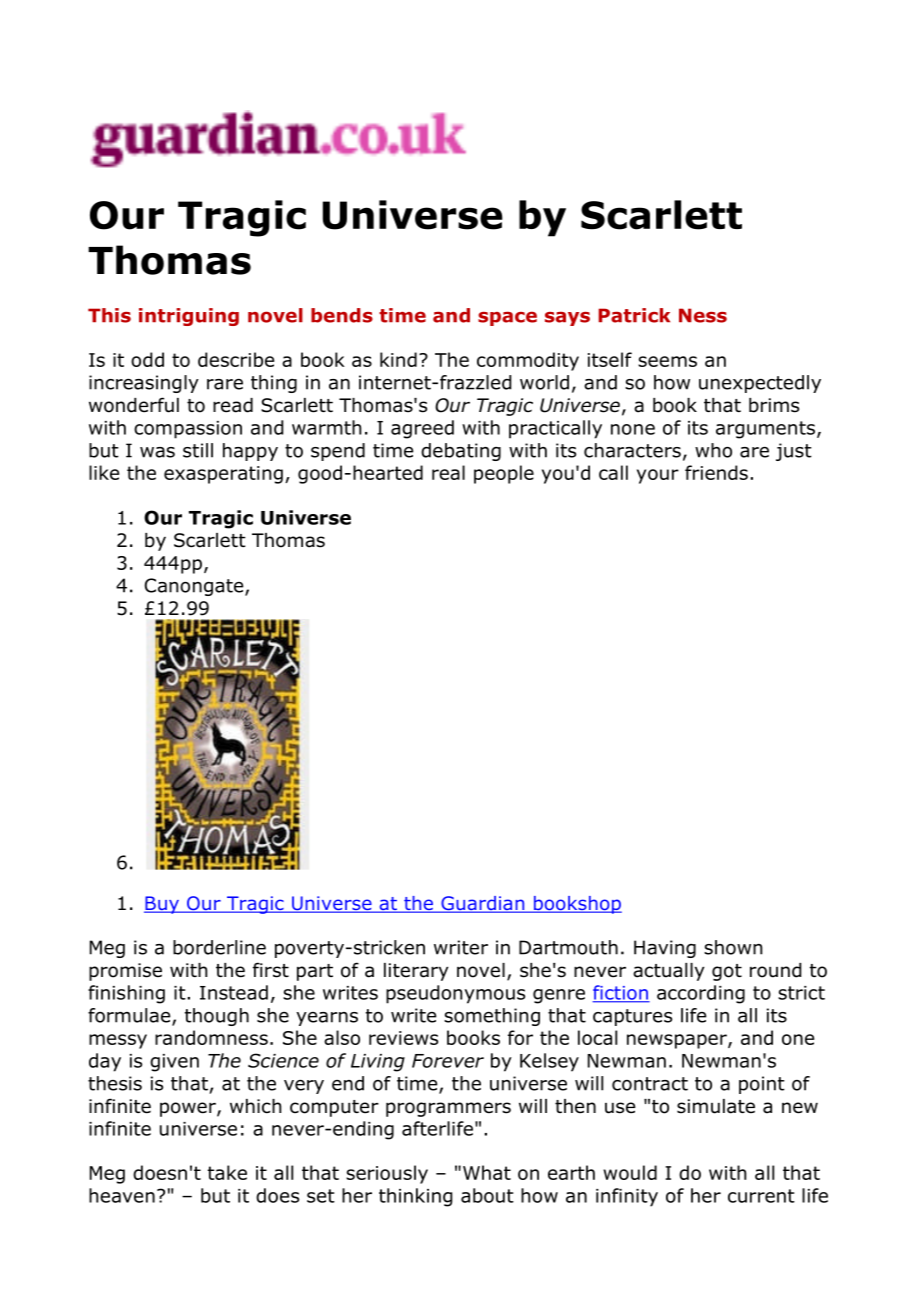 The width and height of the page is (924, 1308). Describe the element at coordinates (733, 947) in the page. I see `shown` at that location.
